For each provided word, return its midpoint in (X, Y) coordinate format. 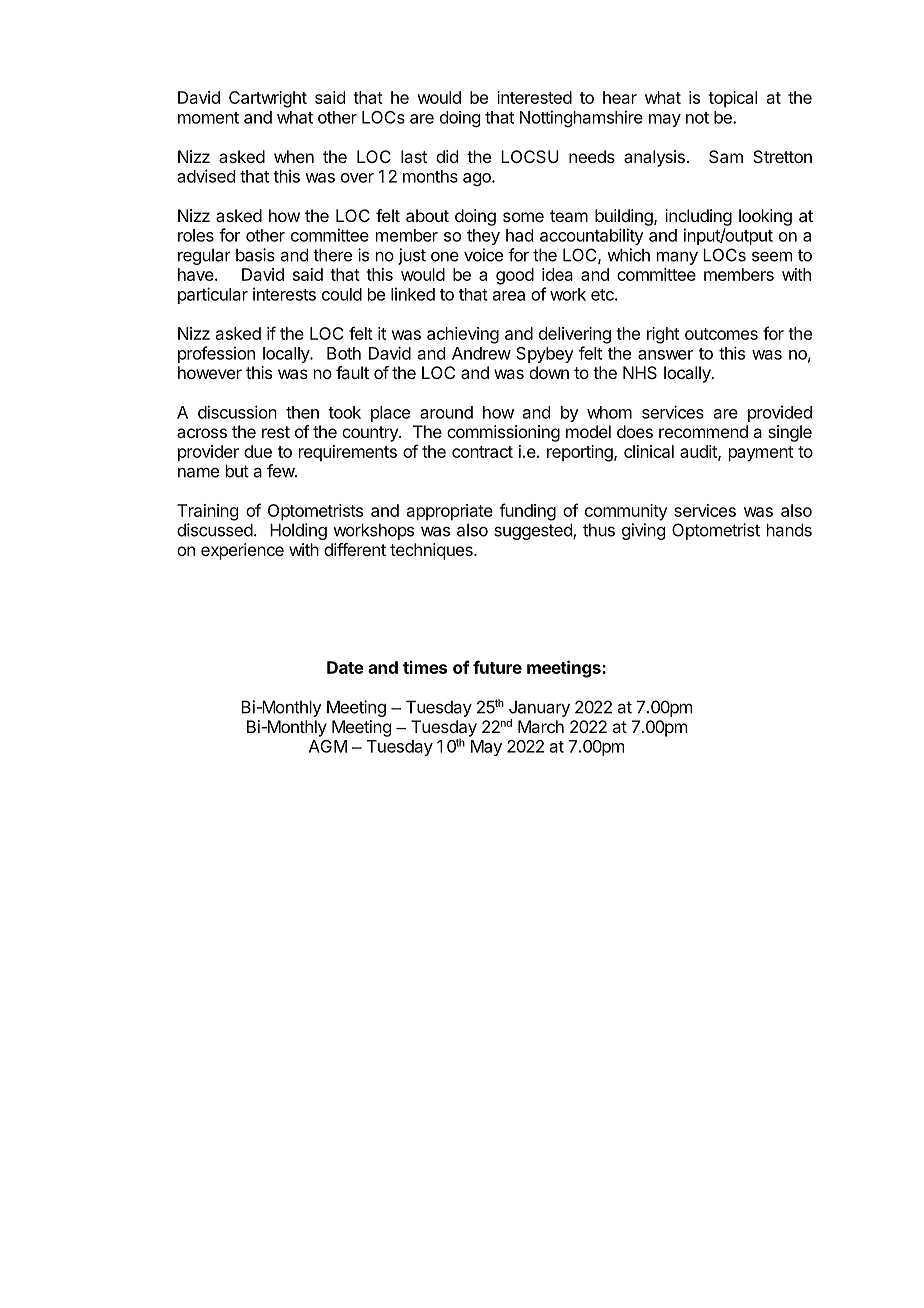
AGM (328, 746)
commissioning (503, 433)
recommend (703, 431)
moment (208, 118)
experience (242, 551)
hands (789, 530)
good (515, 276)
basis (255, 255)
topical (732, 99)
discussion (237, 412)
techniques (432, 551)
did (447, 156)
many (677, 258)
